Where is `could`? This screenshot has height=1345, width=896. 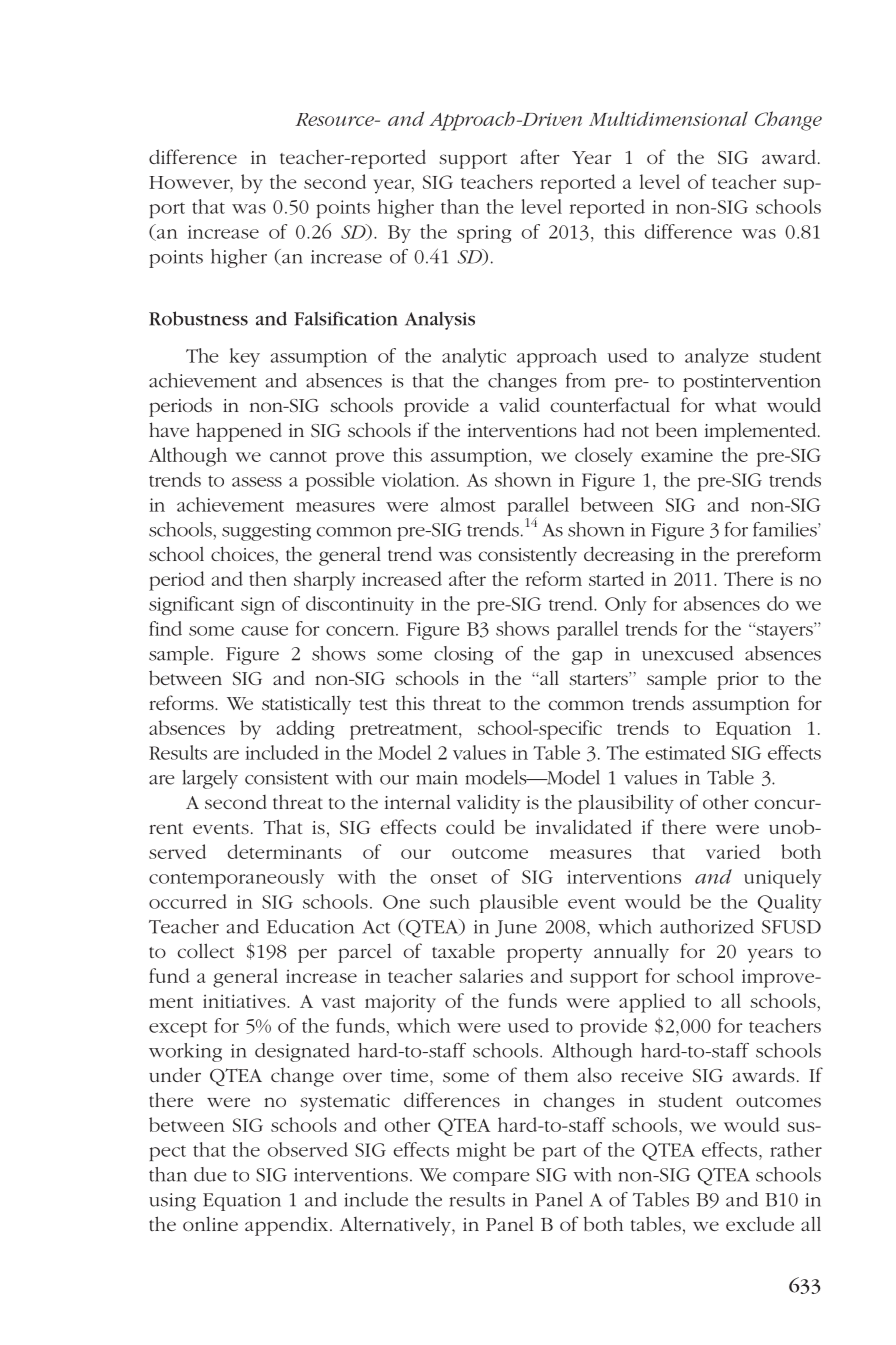
could is located at coordinates (470, 826).
